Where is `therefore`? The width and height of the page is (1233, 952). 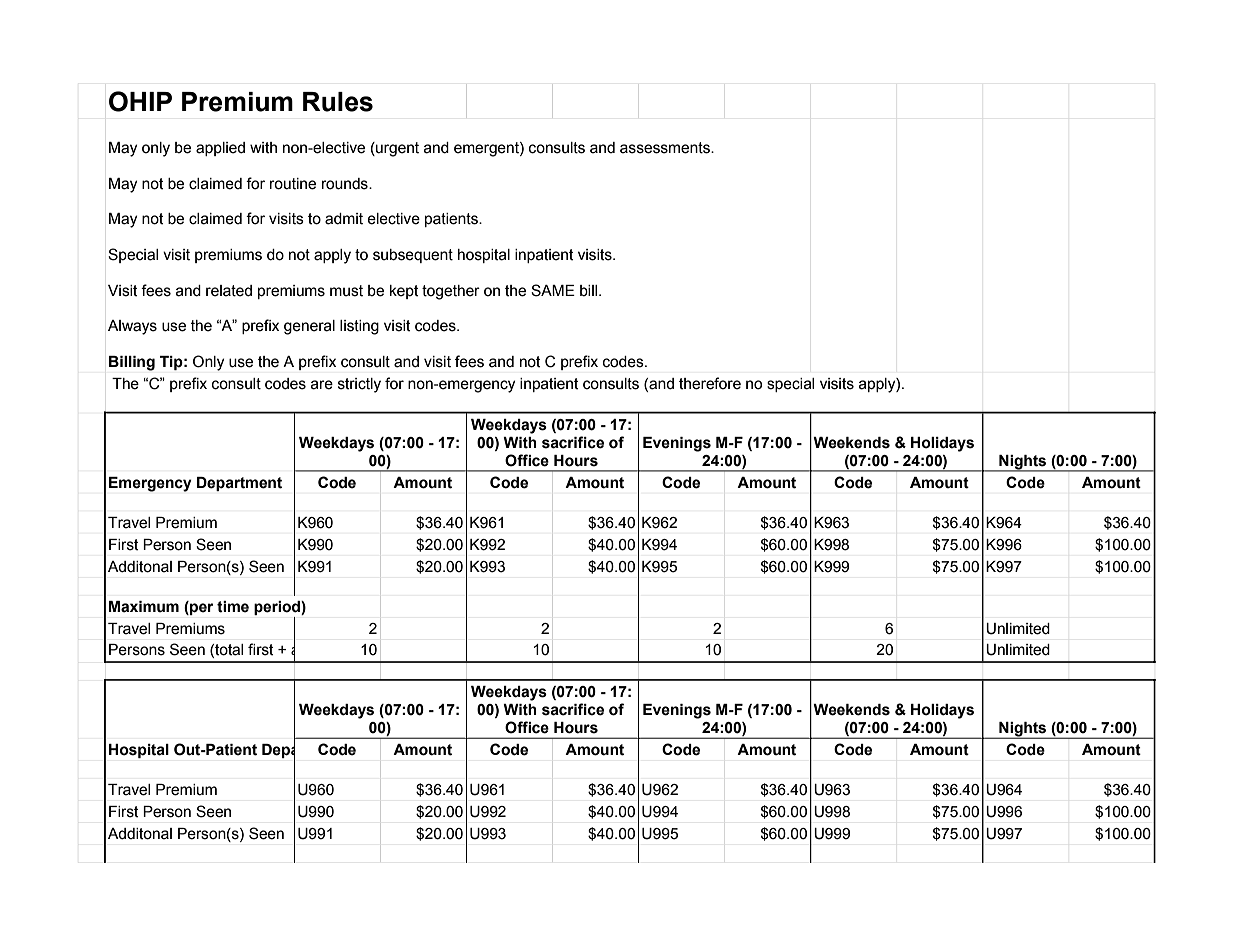 therefore is located at coordinates (710, 383).
